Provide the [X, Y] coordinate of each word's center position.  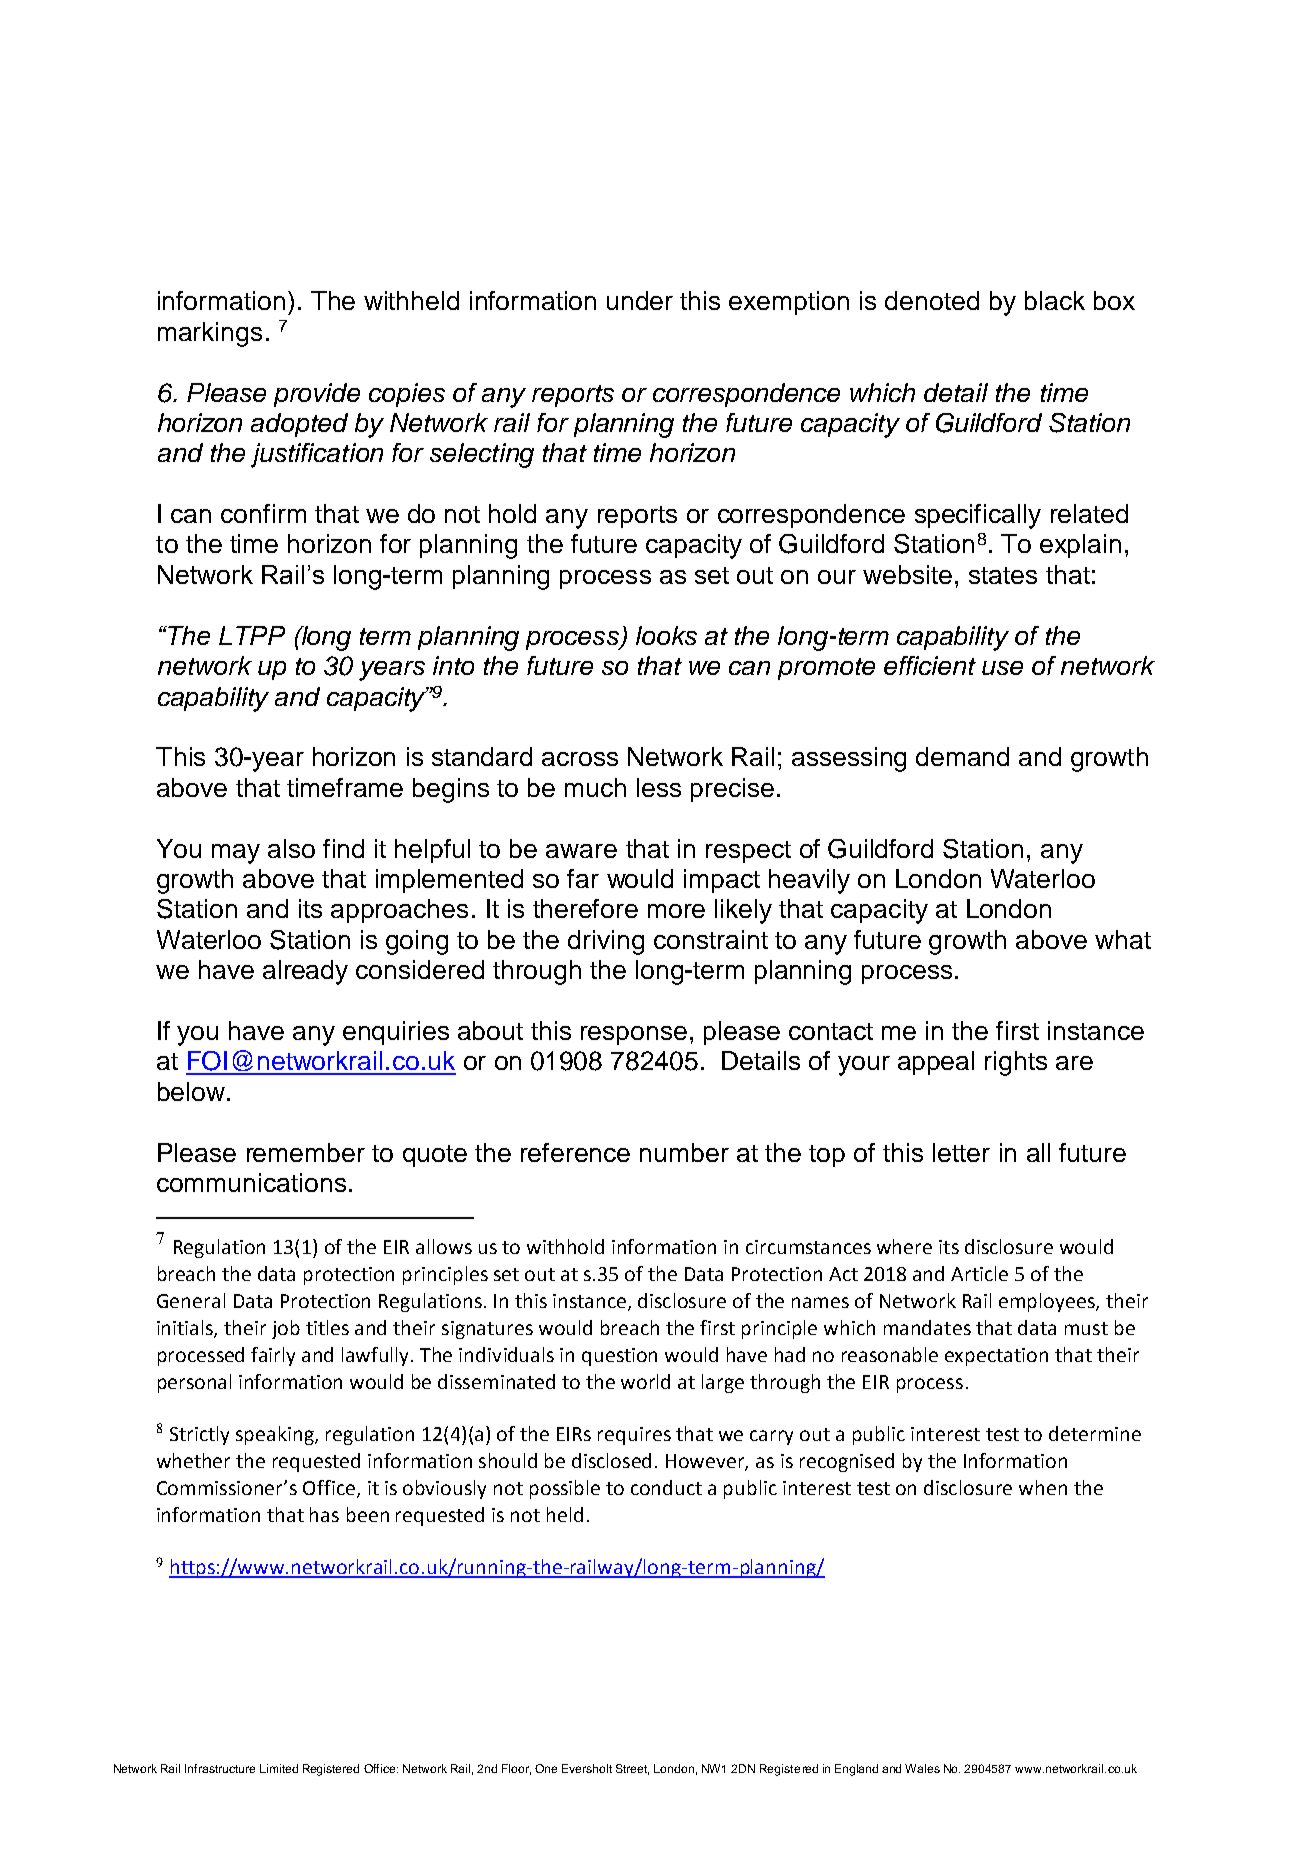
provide [317, 395]
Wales [922, 1768]
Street [632, 1769]
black [1055, 300]
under [640, 300]
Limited [279, 1768]
